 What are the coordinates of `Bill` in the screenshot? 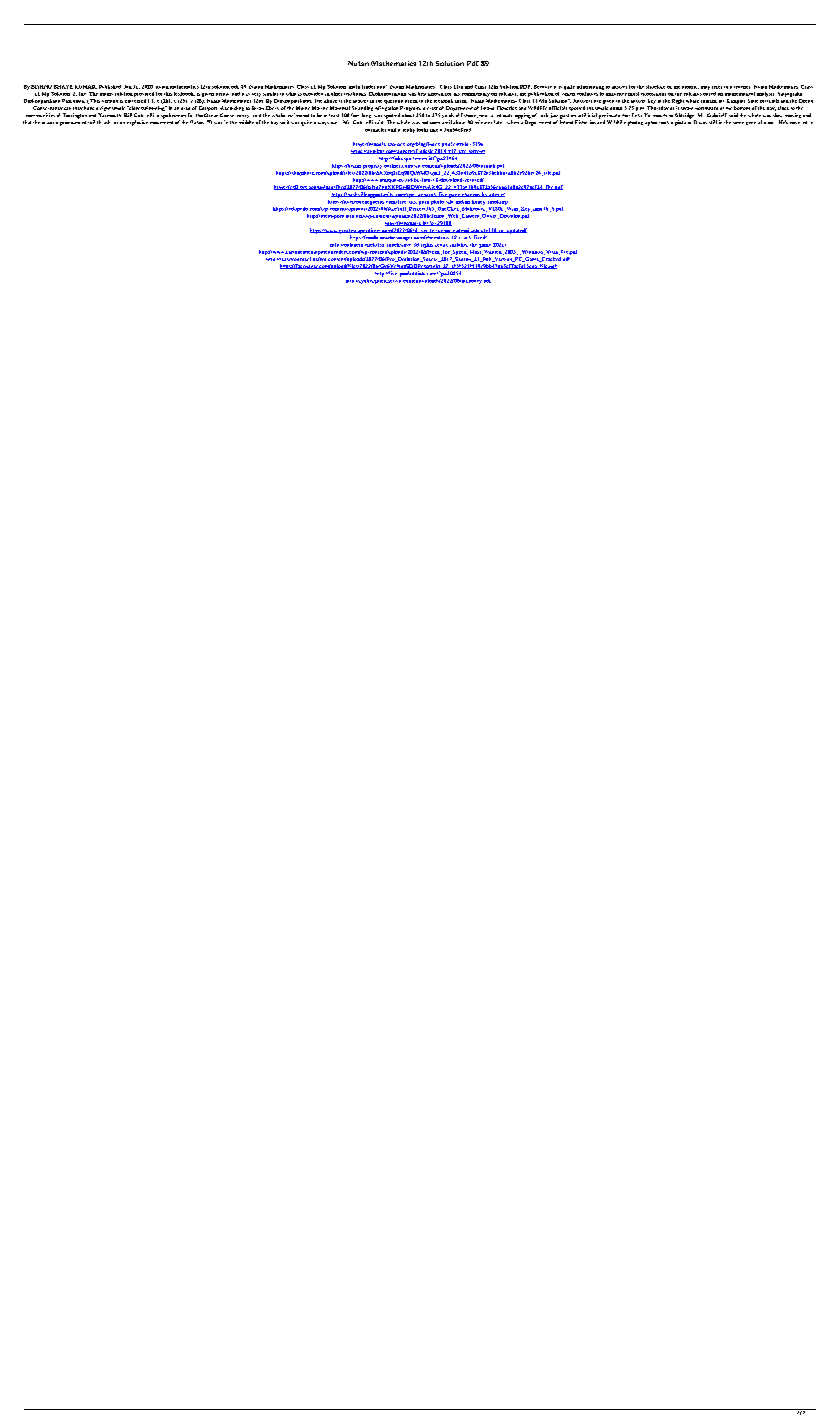 It's located at (128, 115).
